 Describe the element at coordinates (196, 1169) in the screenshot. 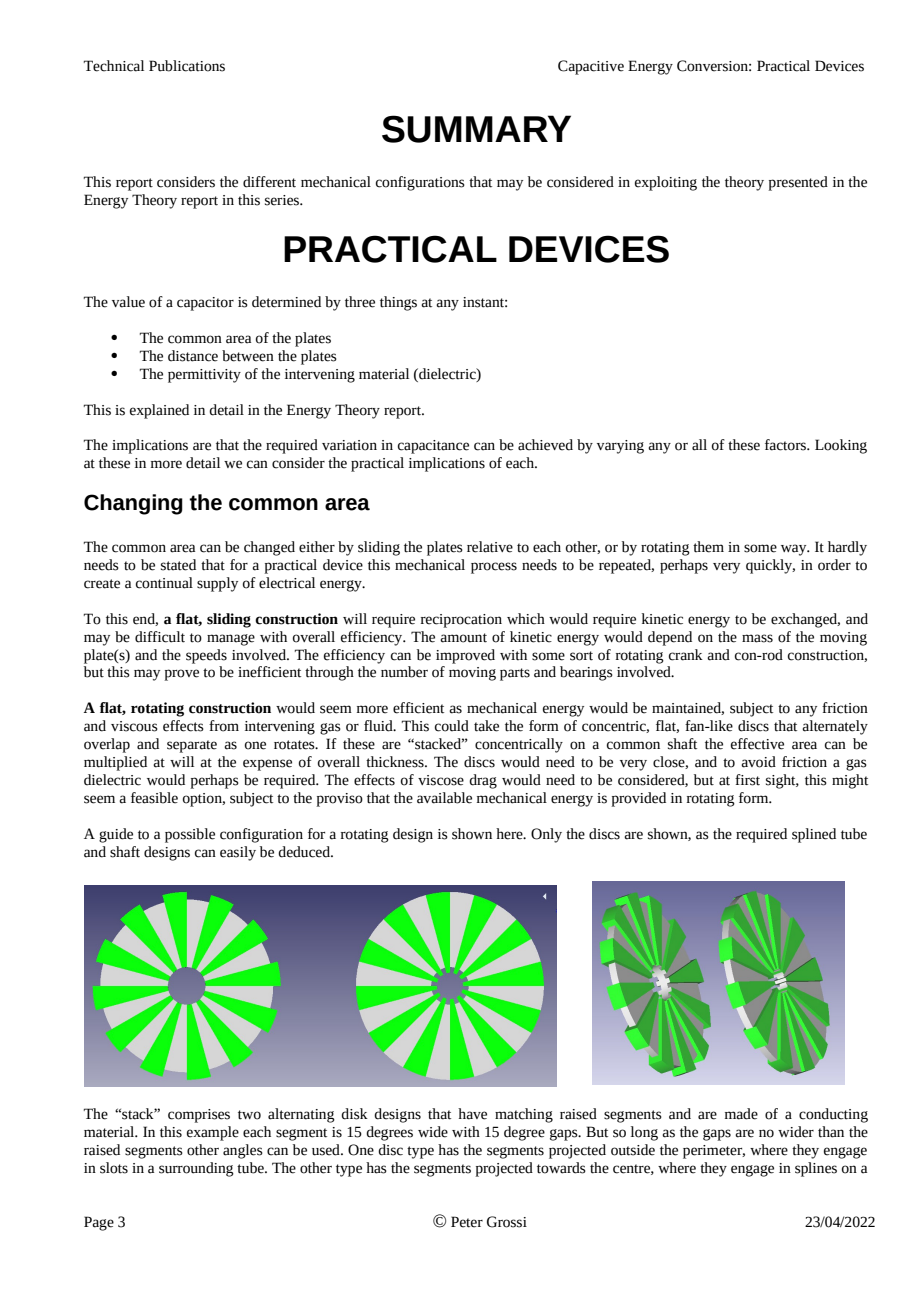

I see `surrounding` at that location.
